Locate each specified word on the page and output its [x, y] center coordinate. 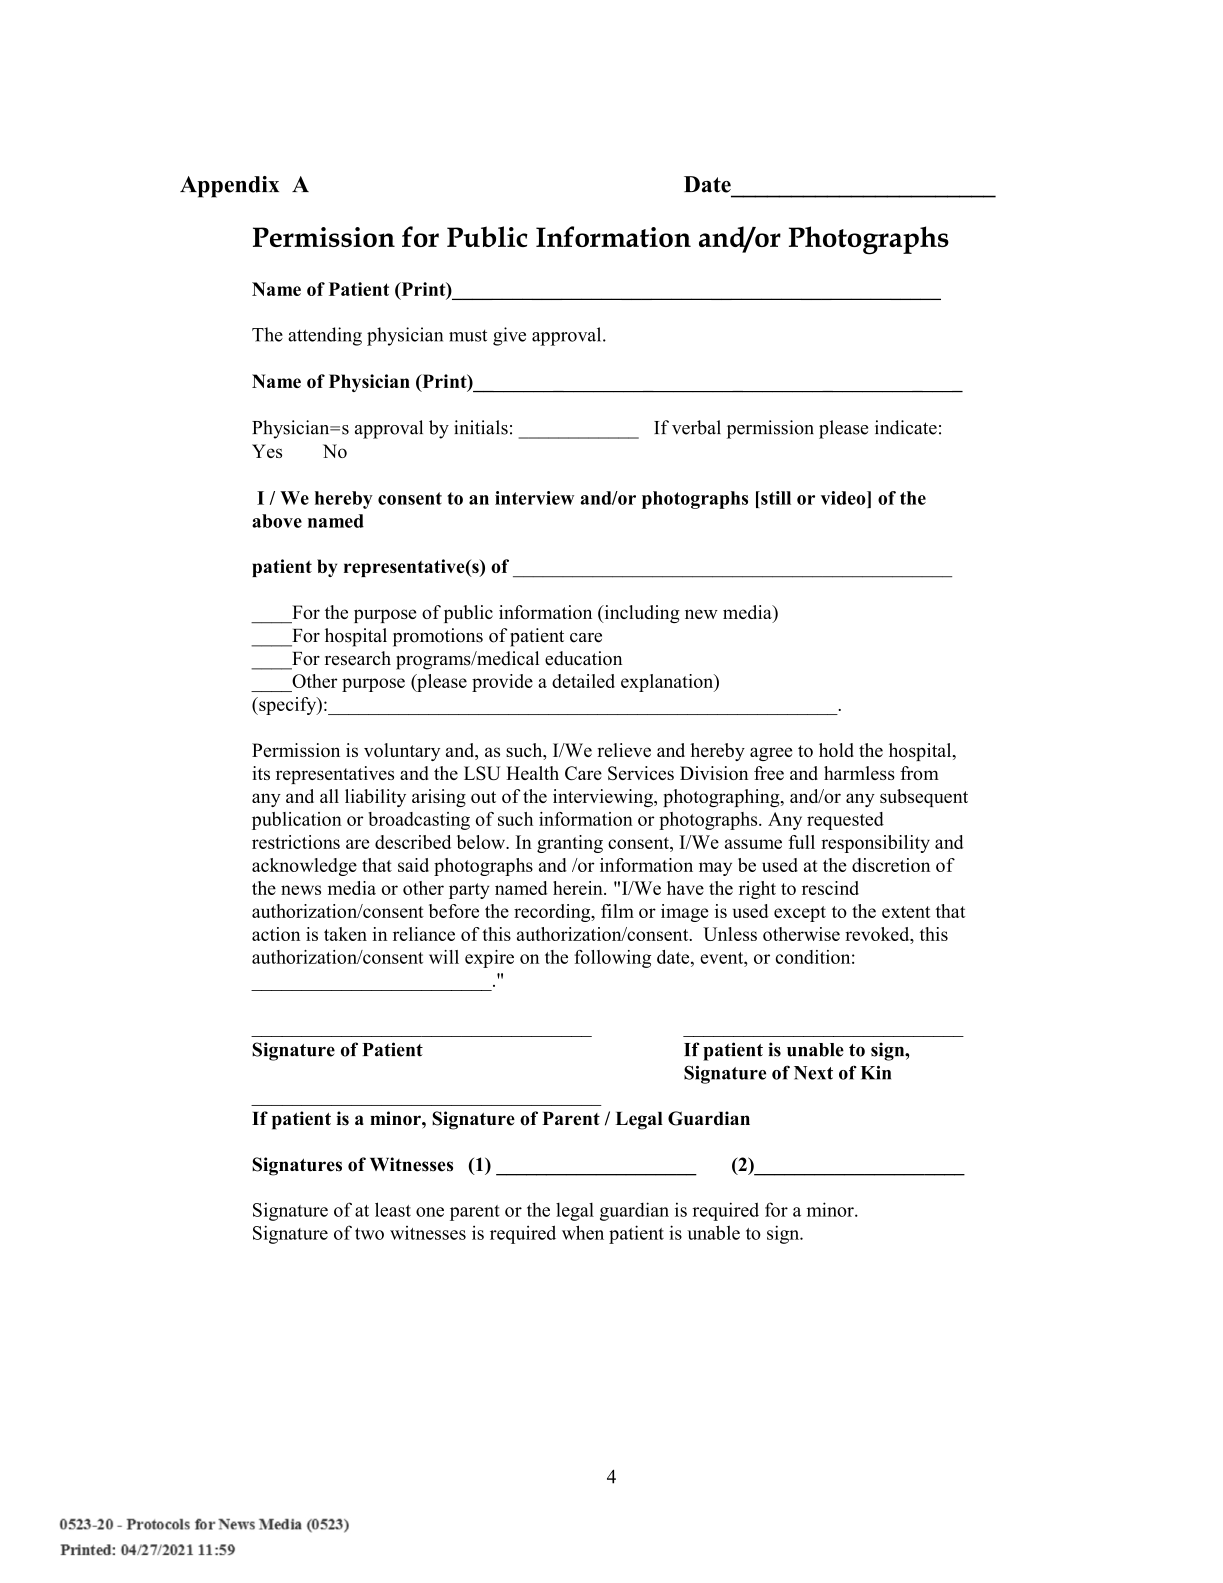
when [583, 1232]
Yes [267, 451]
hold [836, 750]
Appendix [229, 187]
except [800, 914]
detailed [583, 681]
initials [481, 427]
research [358, 658]
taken [345, 934]
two [369, 1234]
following [612, 959]
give [509, 336]
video [844, 498]
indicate [906, 427]
